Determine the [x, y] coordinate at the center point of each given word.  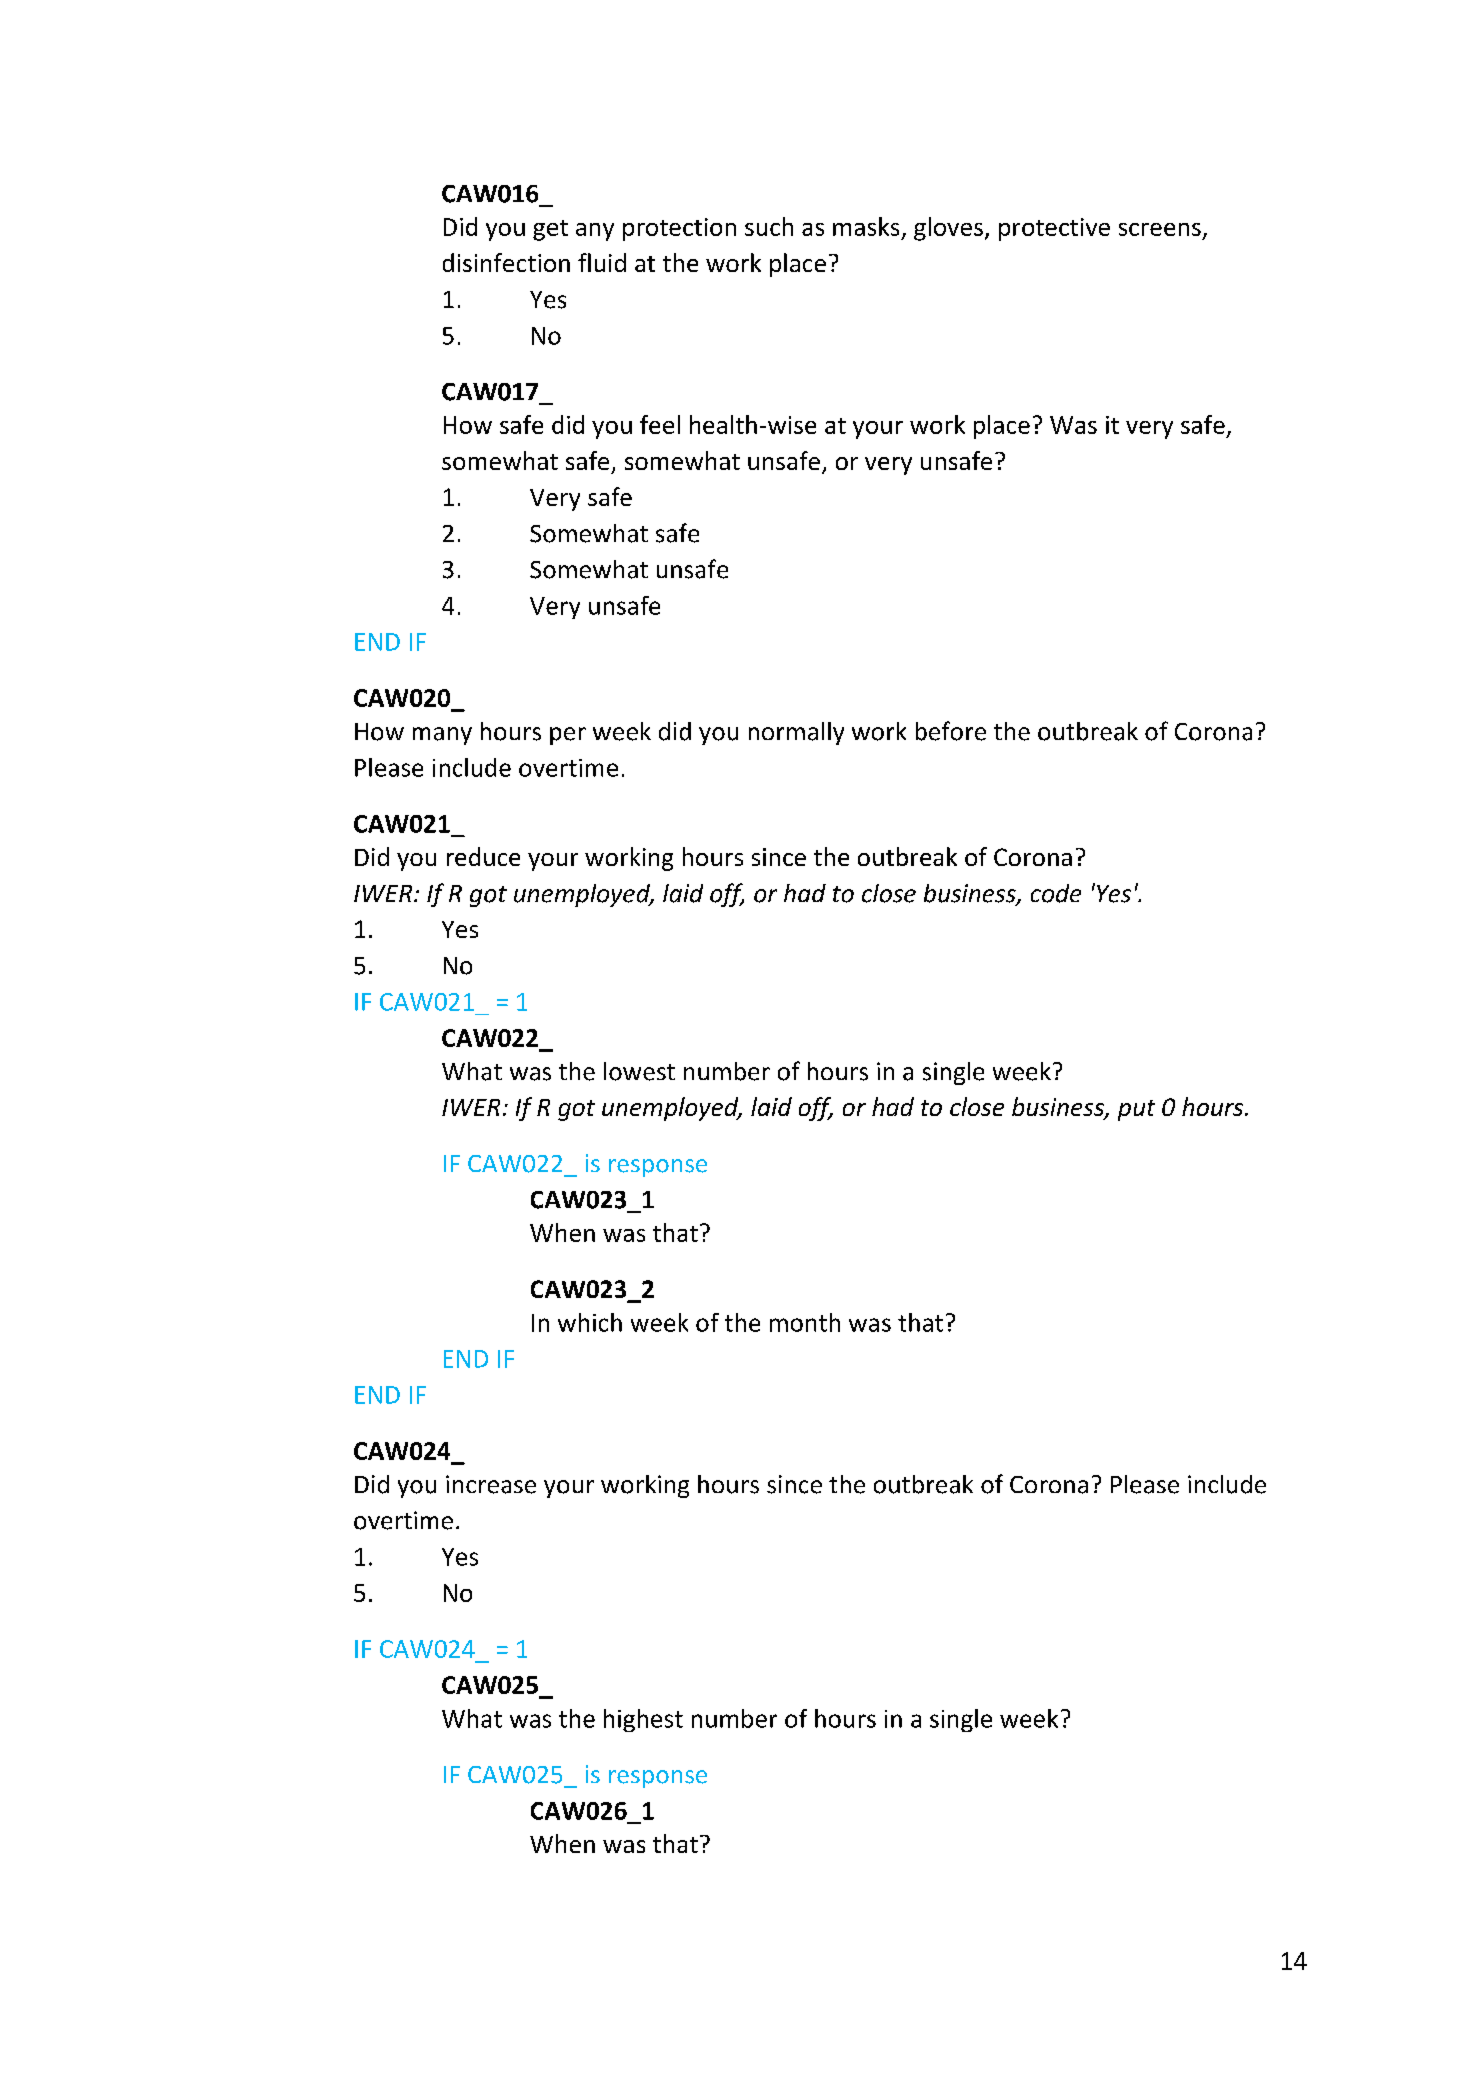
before [951, 731]
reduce [483, 856]
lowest [639, 1071]
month [805, 1322]
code [1056, 893]
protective [1054, 229]
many [442, 736]
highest [643, 1720]
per [568, 736]
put [1136, 1110]
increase [491, 1484]
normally [796, 733]
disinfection [506, 262]
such [769, 226]
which [590, 1322]
